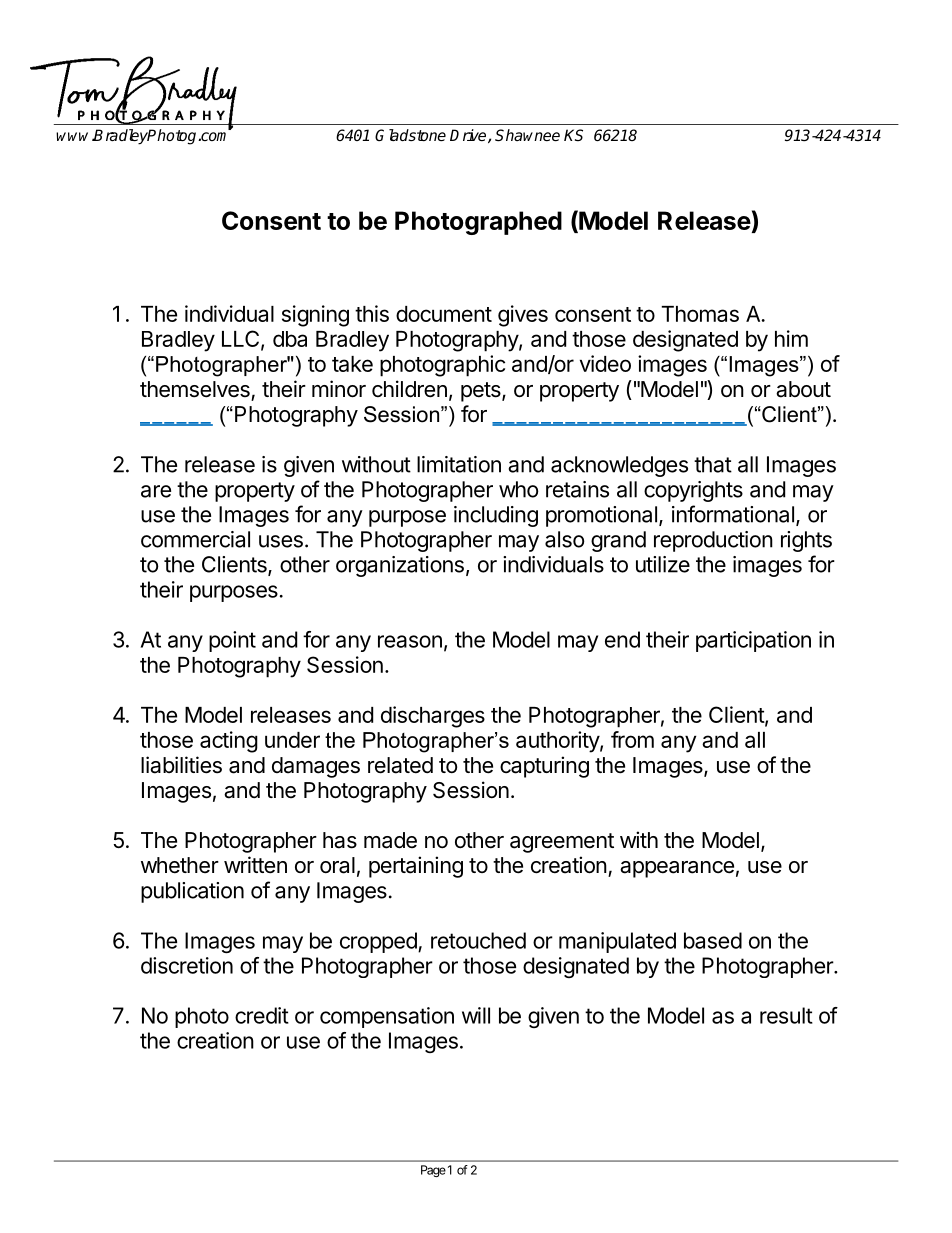 The height and width of the image is (1233, 952). Describe the element at coordinates (262, 1015) in the image. I see `credit` at that location.
